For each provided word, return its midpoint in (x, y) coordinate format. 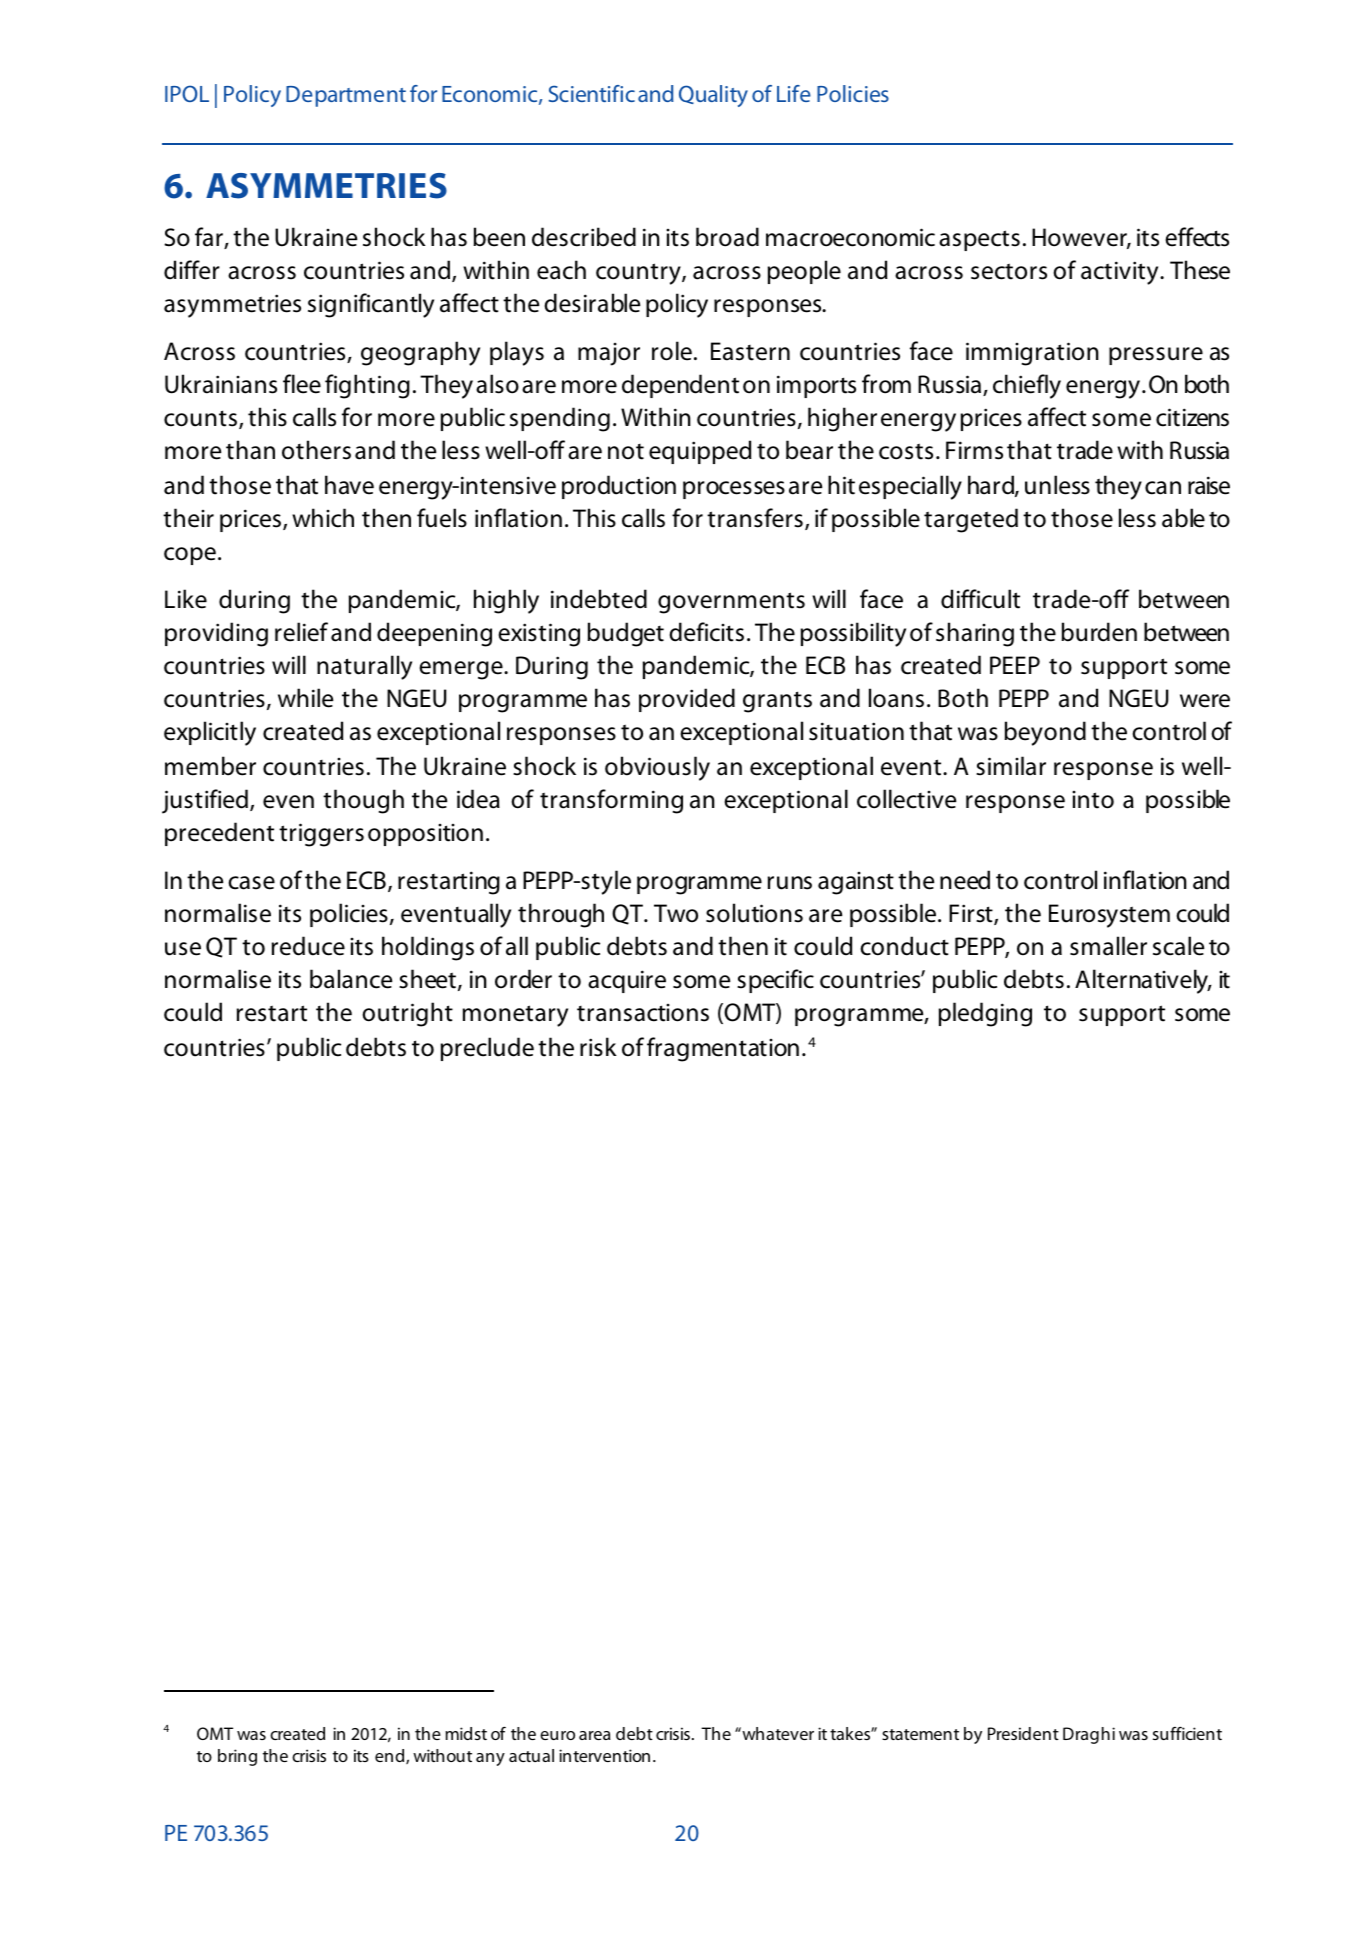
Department (346, 96)
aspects (979, 240)
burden (1099, 632)
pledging (985, 1014)
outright (407, 1014)
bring (237, 1757)
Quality (713, 96)
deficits (706, 632)
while (305, 698)
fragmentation (723, 1049)
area (595, 1735)
